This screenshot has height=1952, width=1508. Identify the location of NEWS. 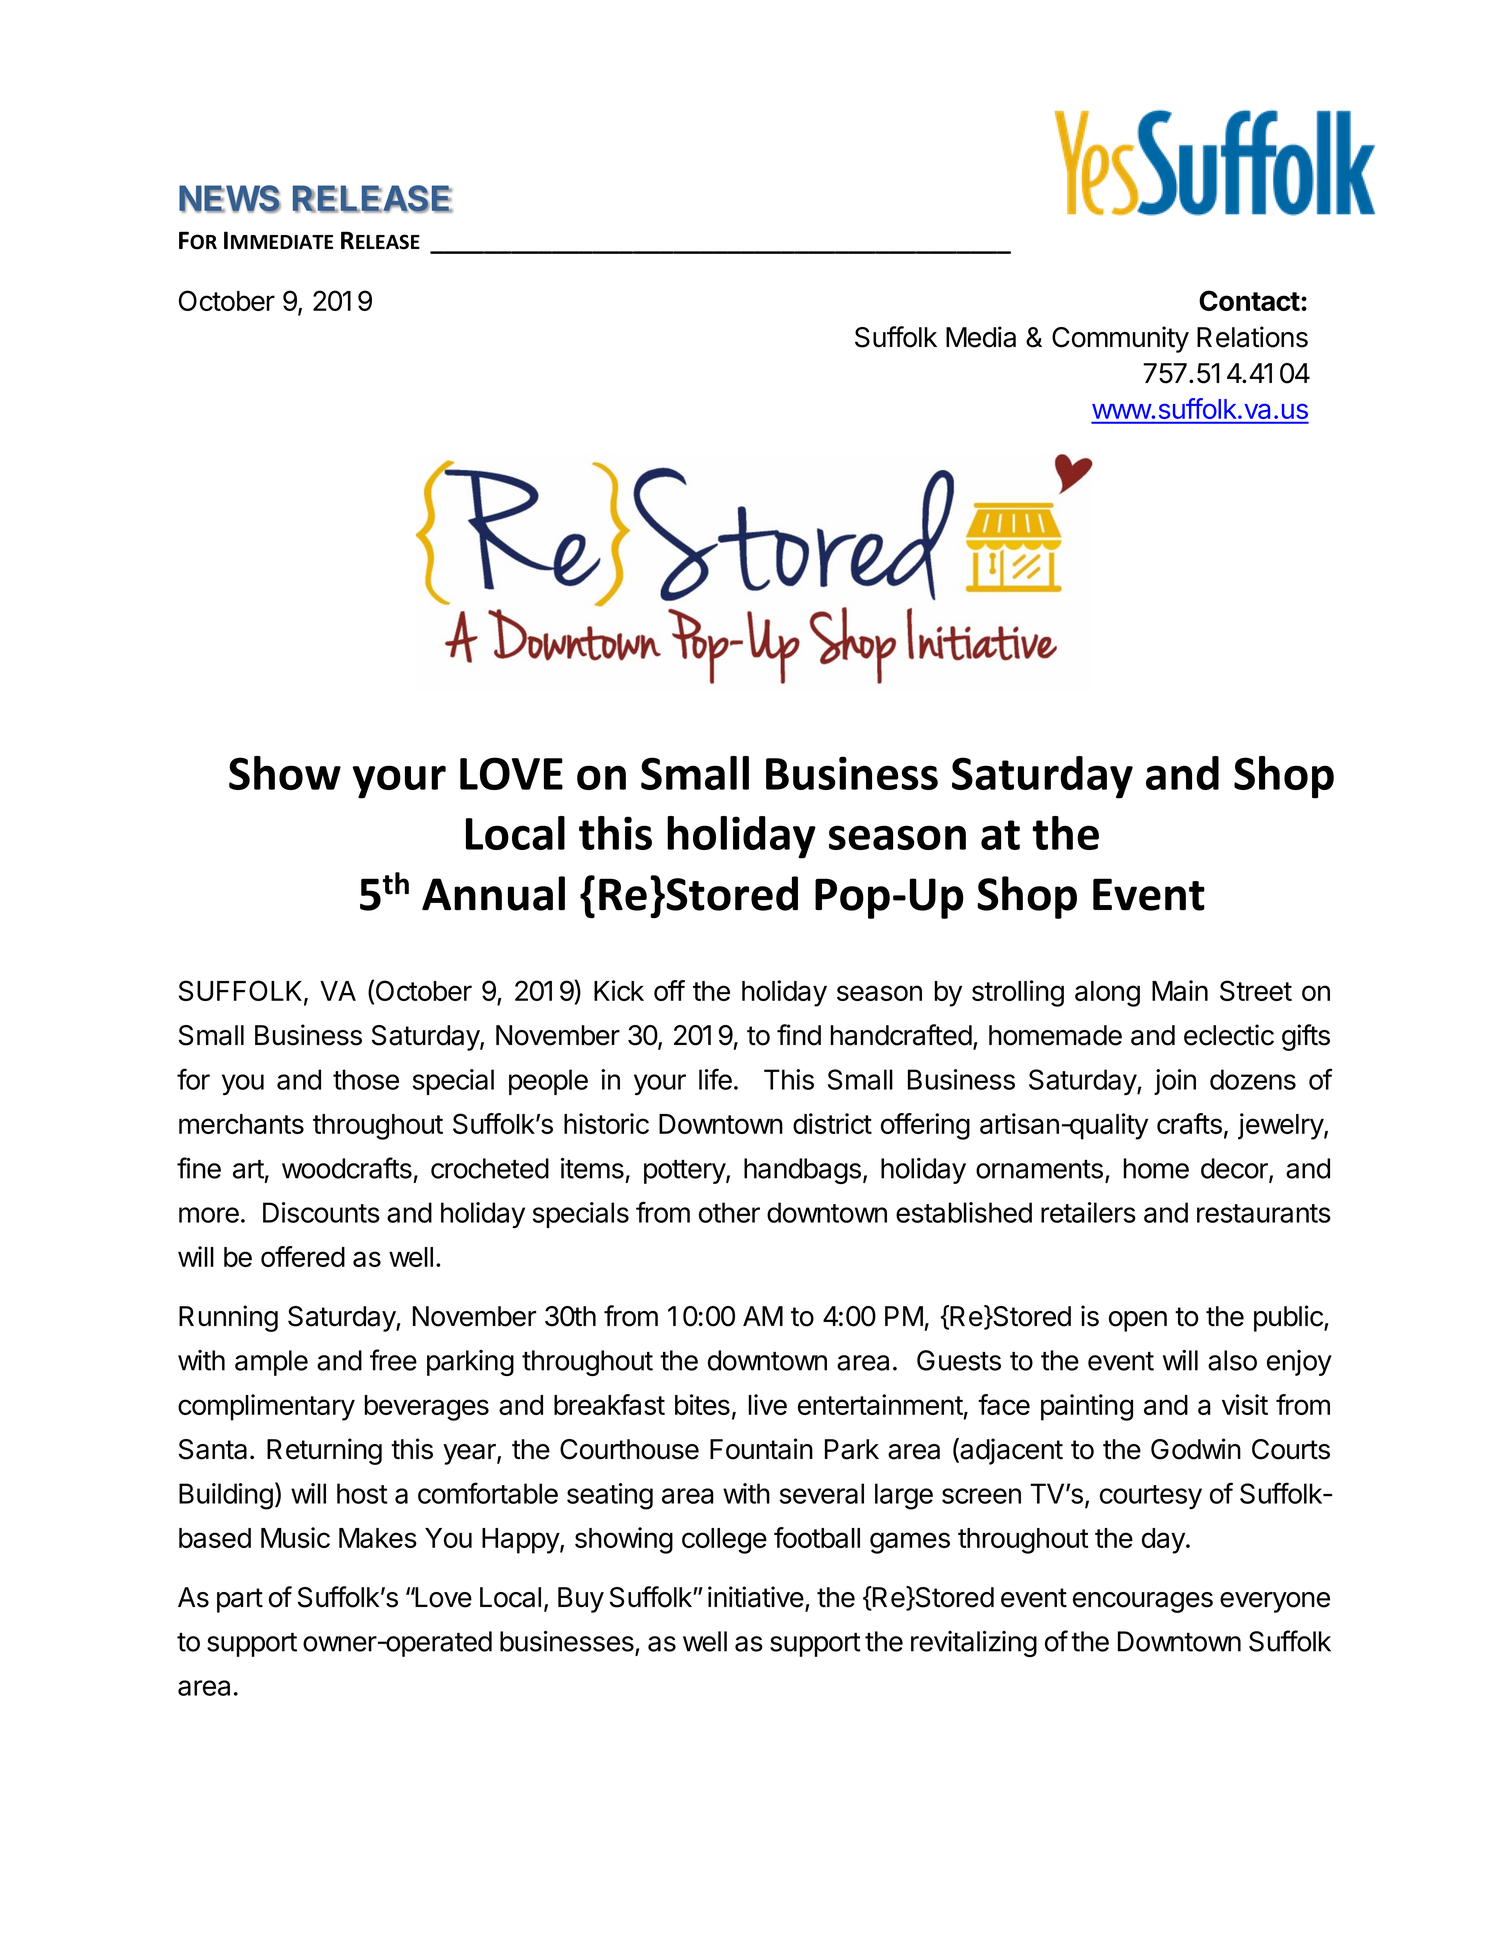
(230, 199).
